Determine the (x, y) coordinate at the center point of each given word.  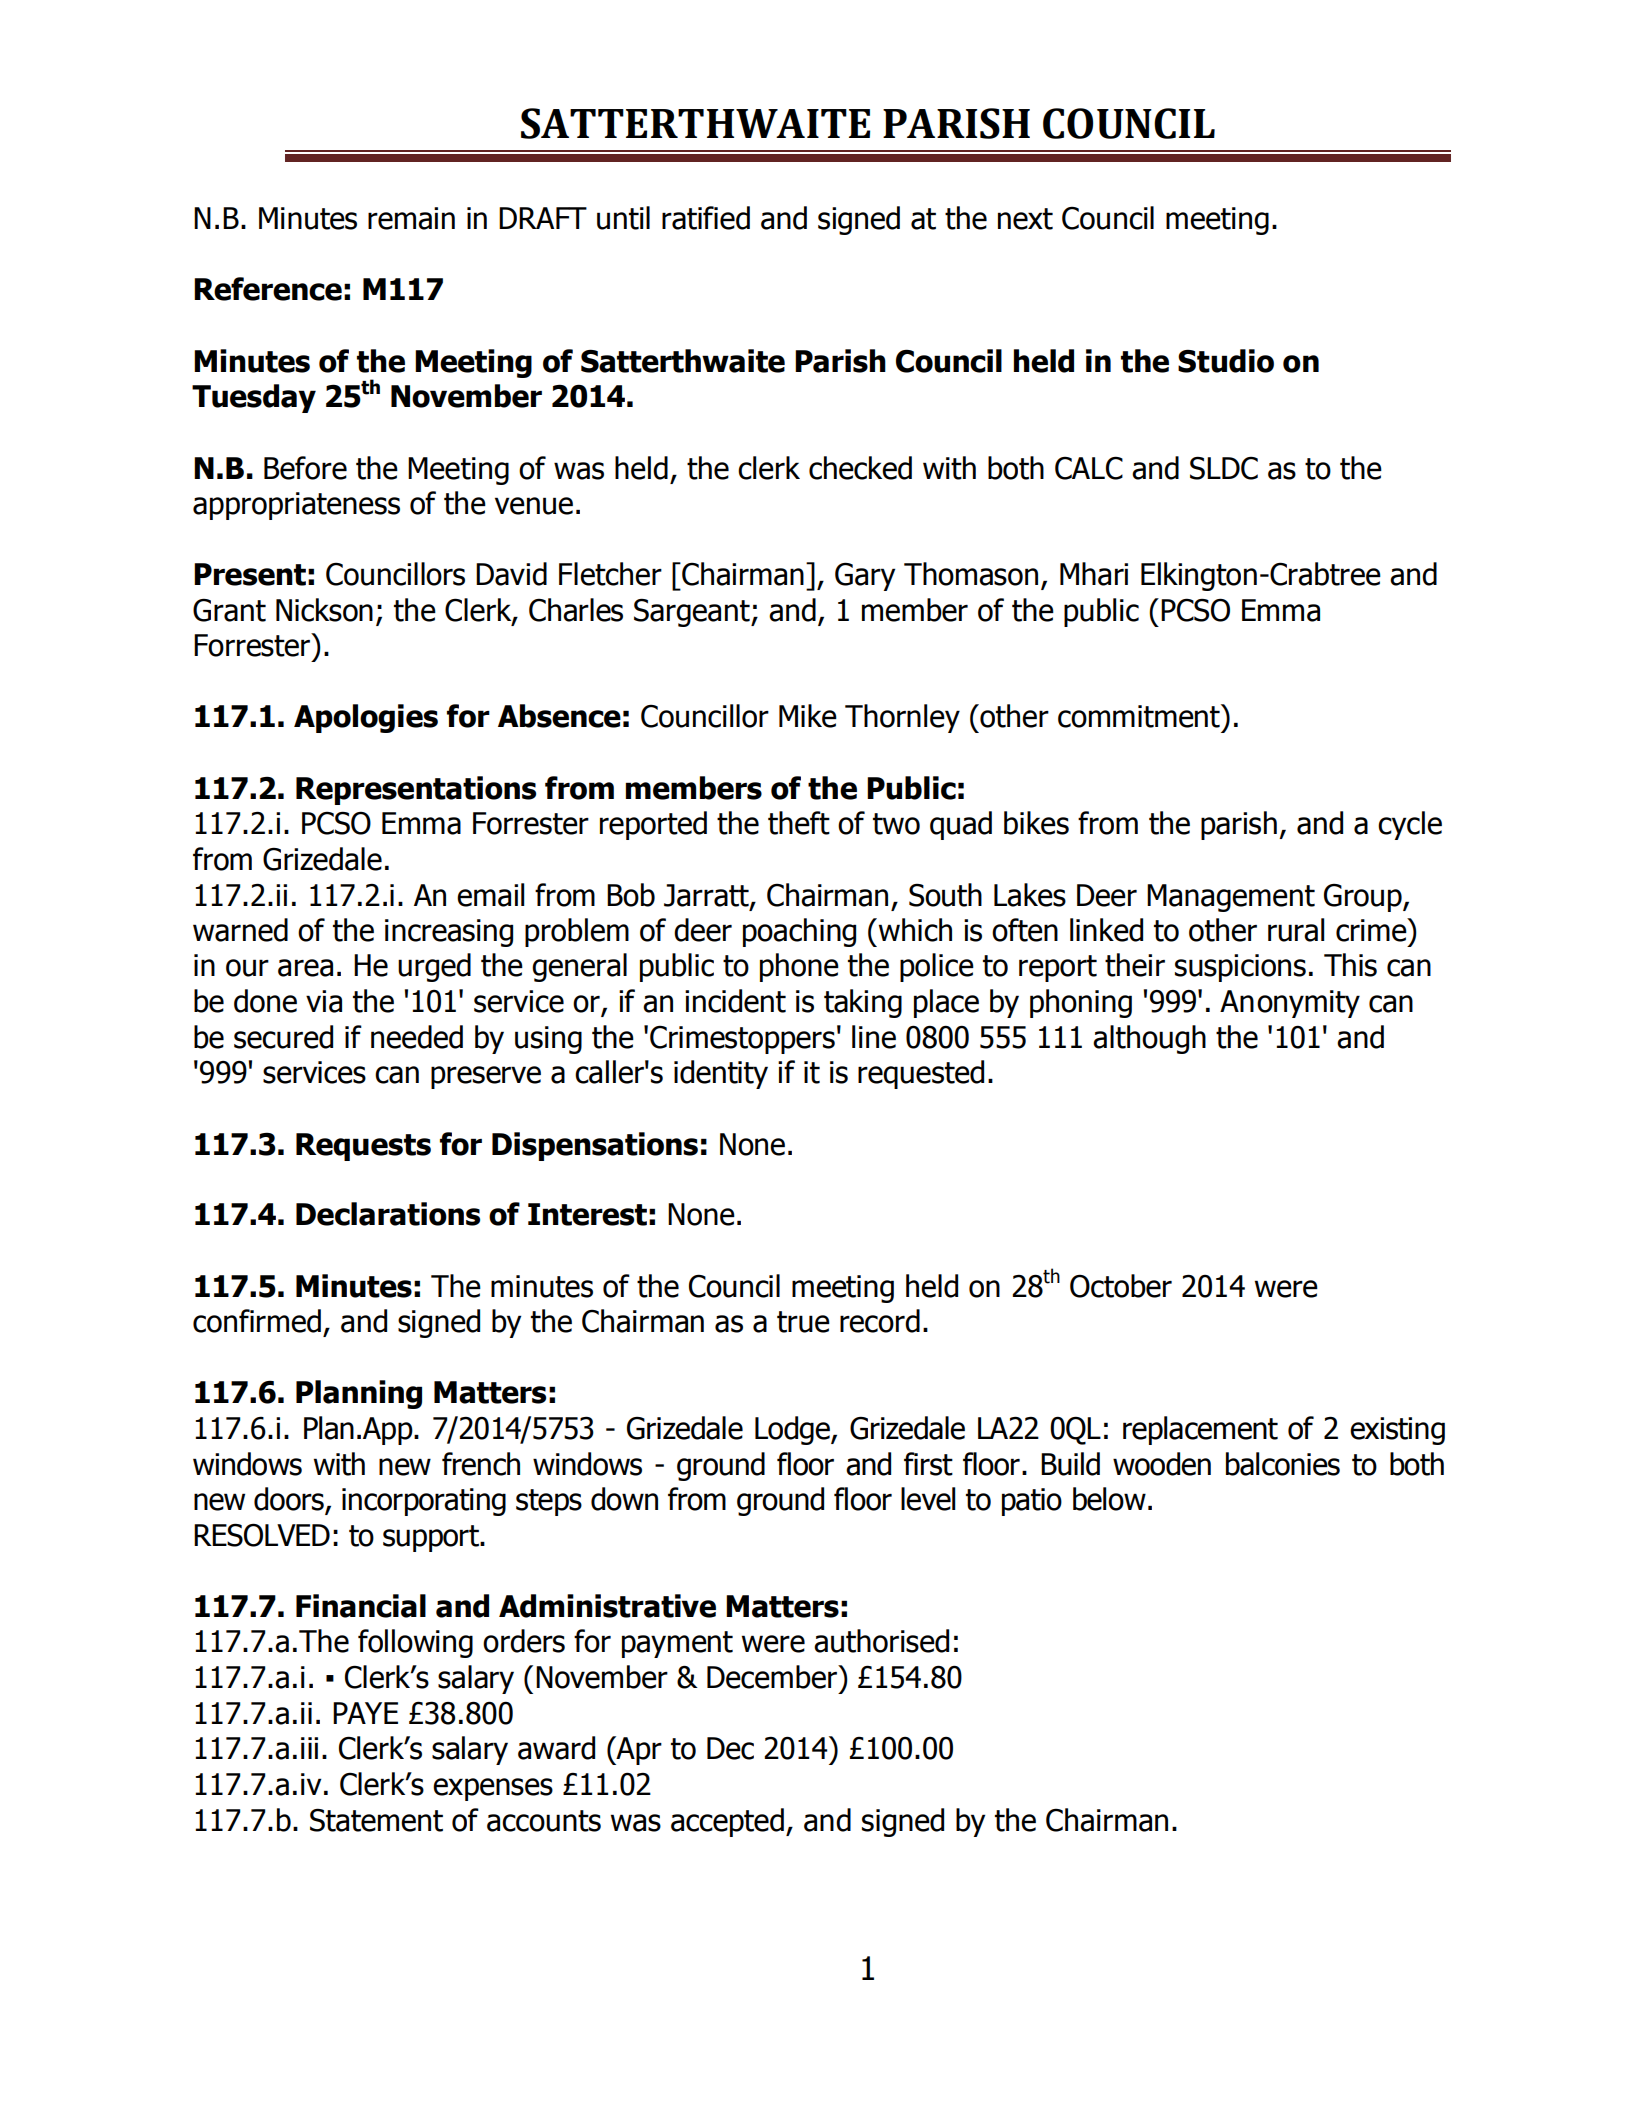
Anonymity (1290, 1004)
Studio (1226, 361)
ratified (706, 218)
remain (411, 218)
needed (417, 1037)
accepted (727, 1822)
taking (863, 1003)
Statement (376, 1820)
